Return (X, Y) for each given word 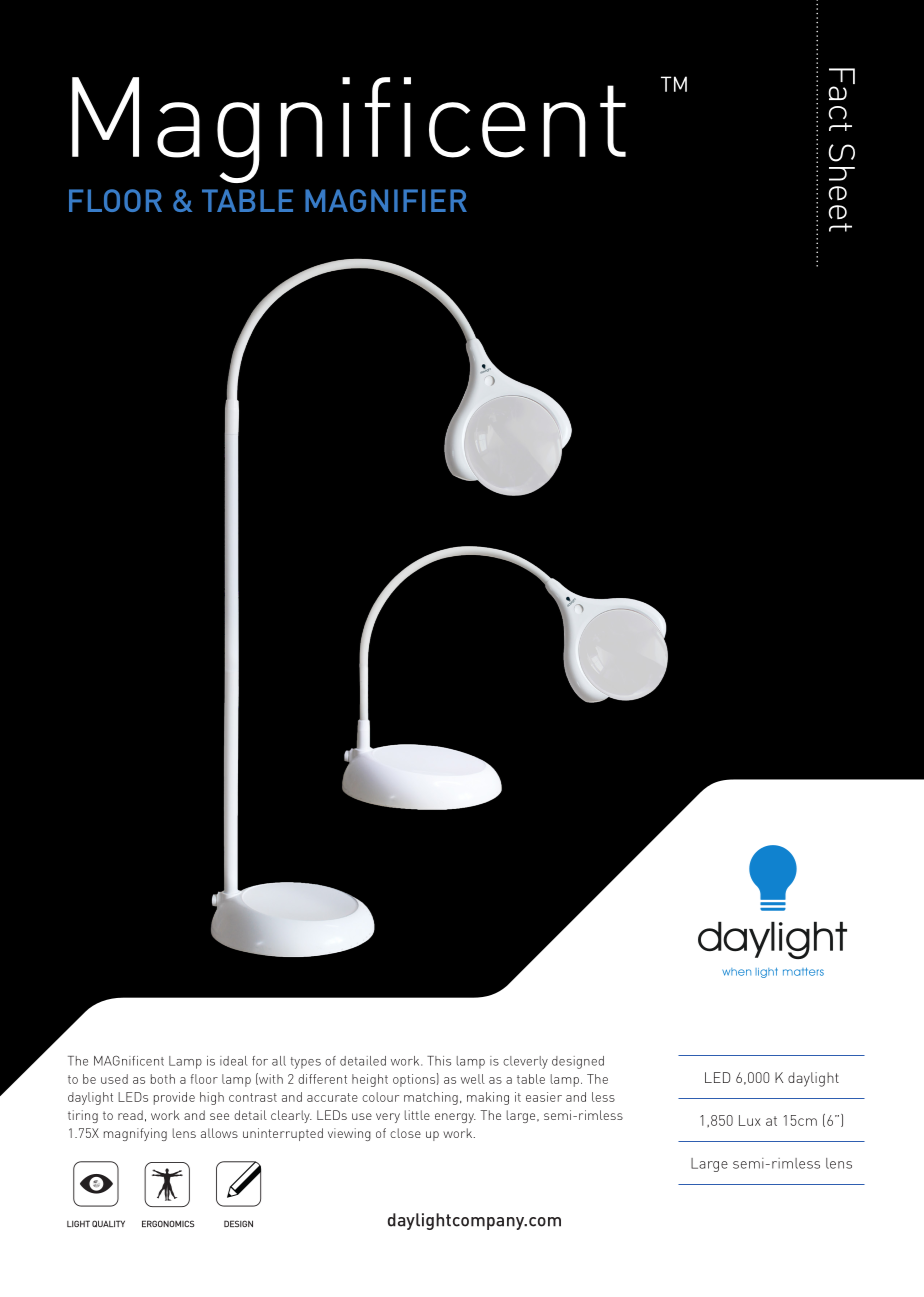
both (163, 1079)
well (473, 1079)
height (370, 1080)
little (417, 1115)
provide (174, 1098)
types (306, 1063)
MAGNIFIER (386, 200)
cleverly (525, 1062)
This (439, 1061)
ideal (234, 1061)
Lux (750, 1120)
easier (544, 1097)
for (260, 1061)
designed (578, 1062)
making (488, 1098)
